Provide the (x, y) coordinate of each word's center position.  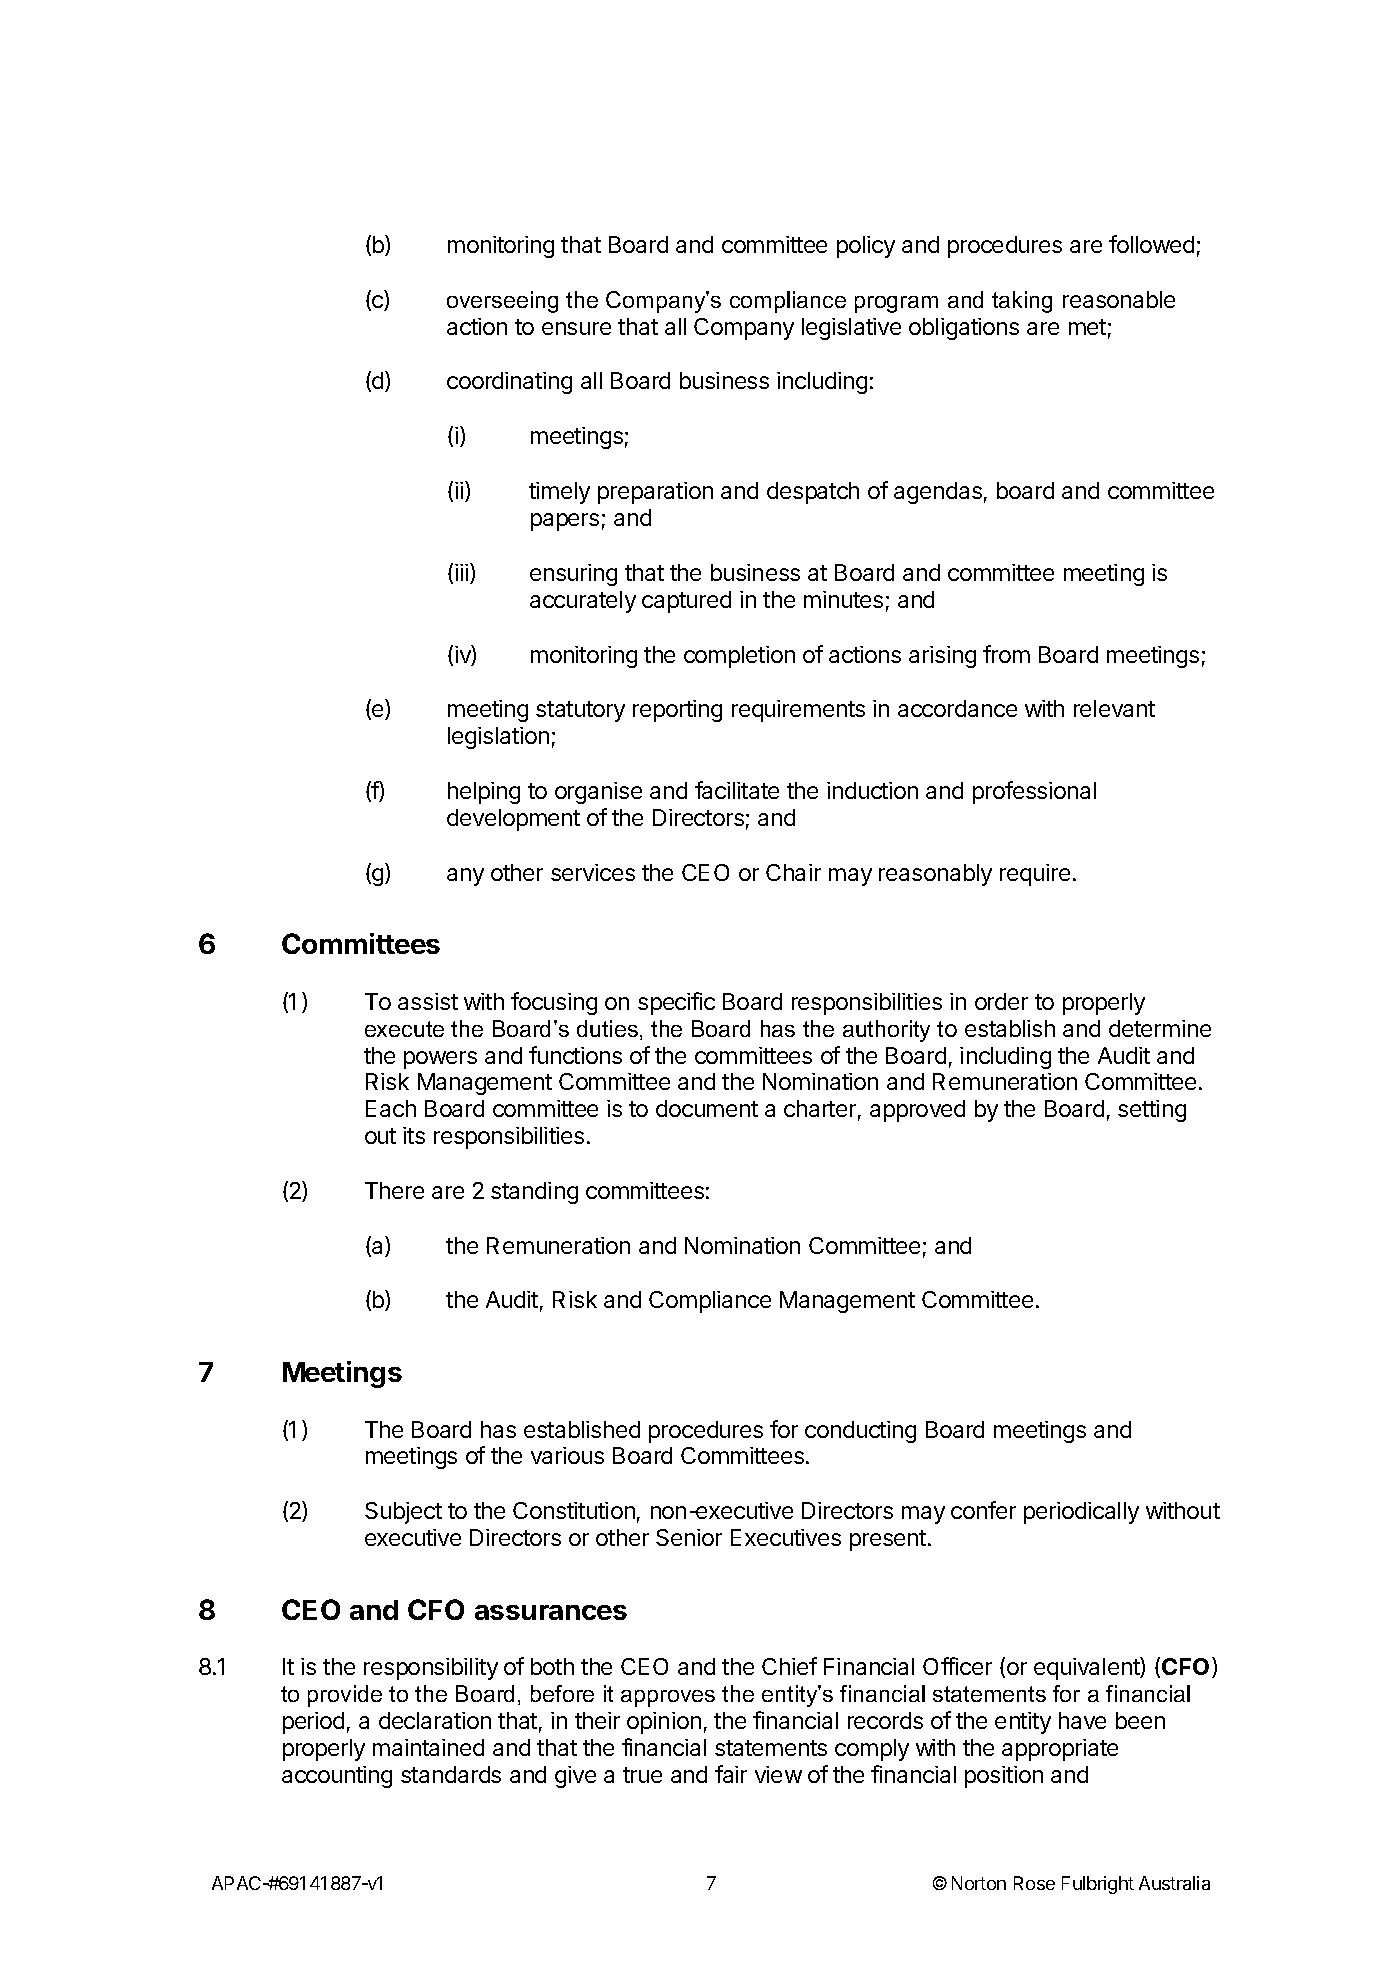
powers (440, 1060)
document (707, 1108)
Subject (403, 1513)
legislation (498, 738)
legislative (851, 329)
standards (451, 1774)
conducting (860, 1432)
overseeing (502, 302)
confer (983, 1510)
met (1087, 327)
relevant (1114, 708)
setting (1152, 1111)
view (778, 1774)
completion (739, 657)
